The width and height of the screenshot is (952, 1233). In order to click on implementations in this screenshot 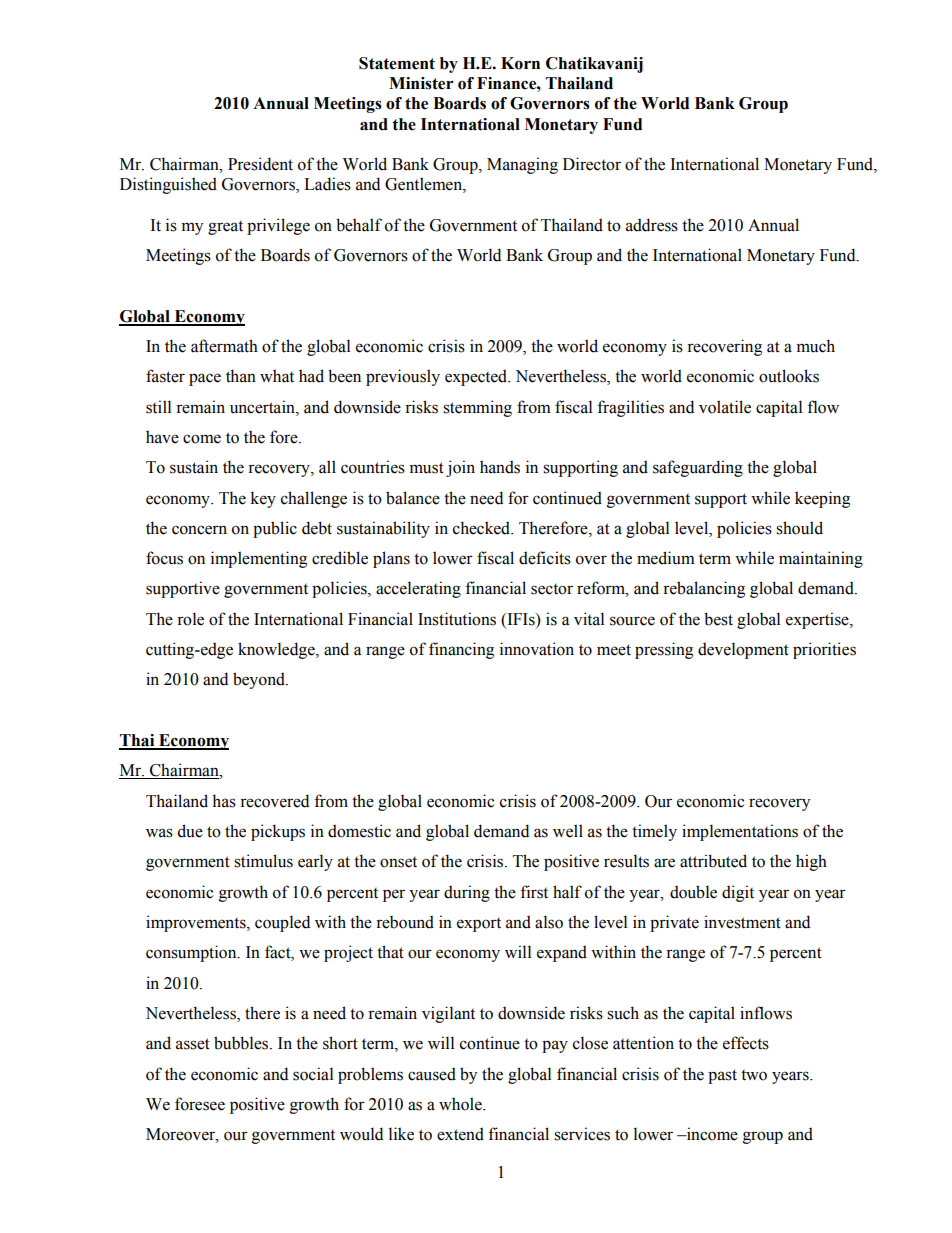, I will do `click(740, 832)`.
